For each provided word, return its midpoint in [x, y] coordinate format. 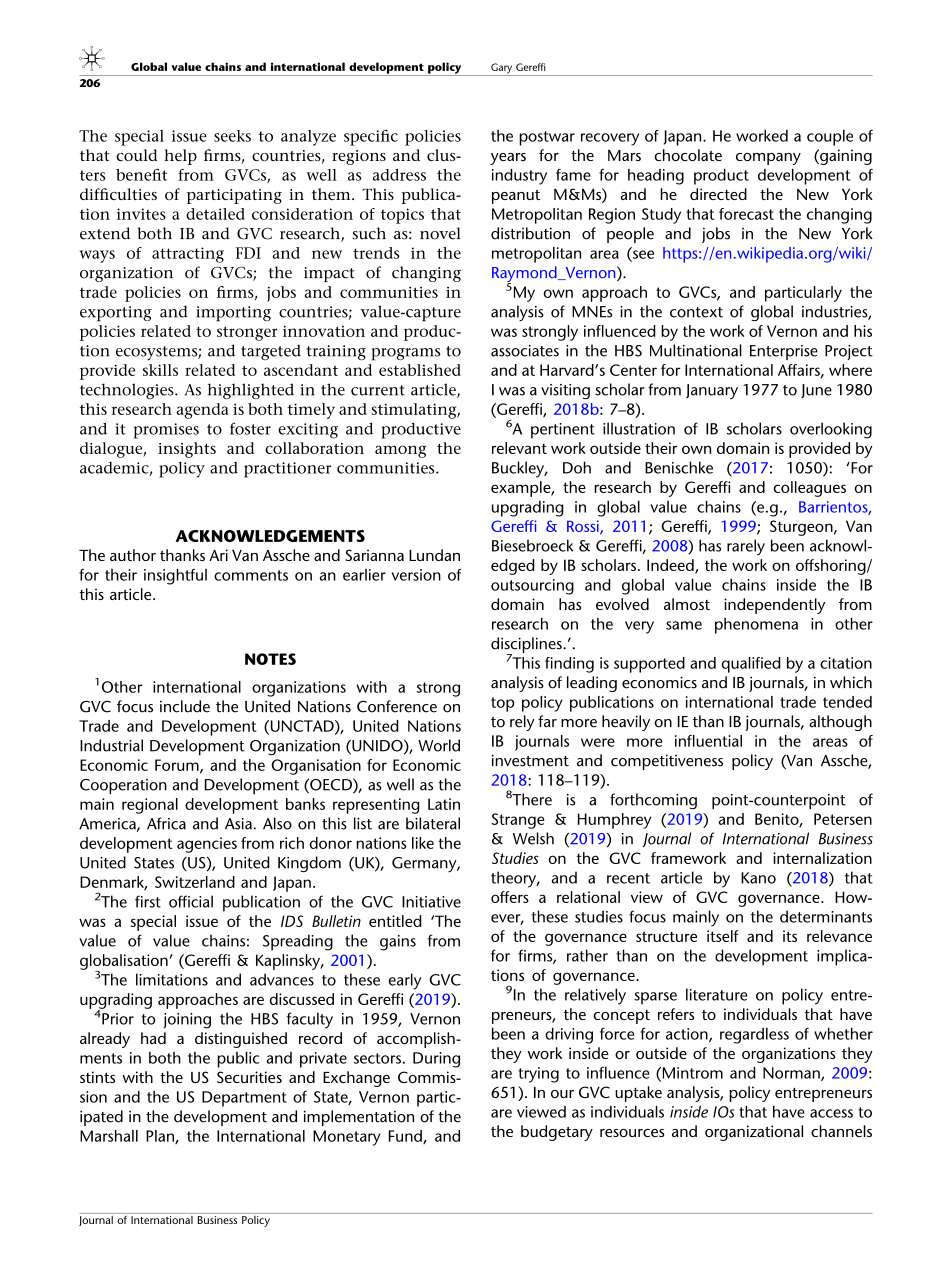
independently [774, 606]
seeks [232, 136]
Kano [758, 878]
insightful [175, 576]
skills [160, 370]
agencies [207, 845]
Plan [161, 1137]
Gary [502, 69]
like [423, 843]
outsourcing [532, 587]
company [768, 159]
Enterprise [784, 352]
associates [525, 351]
